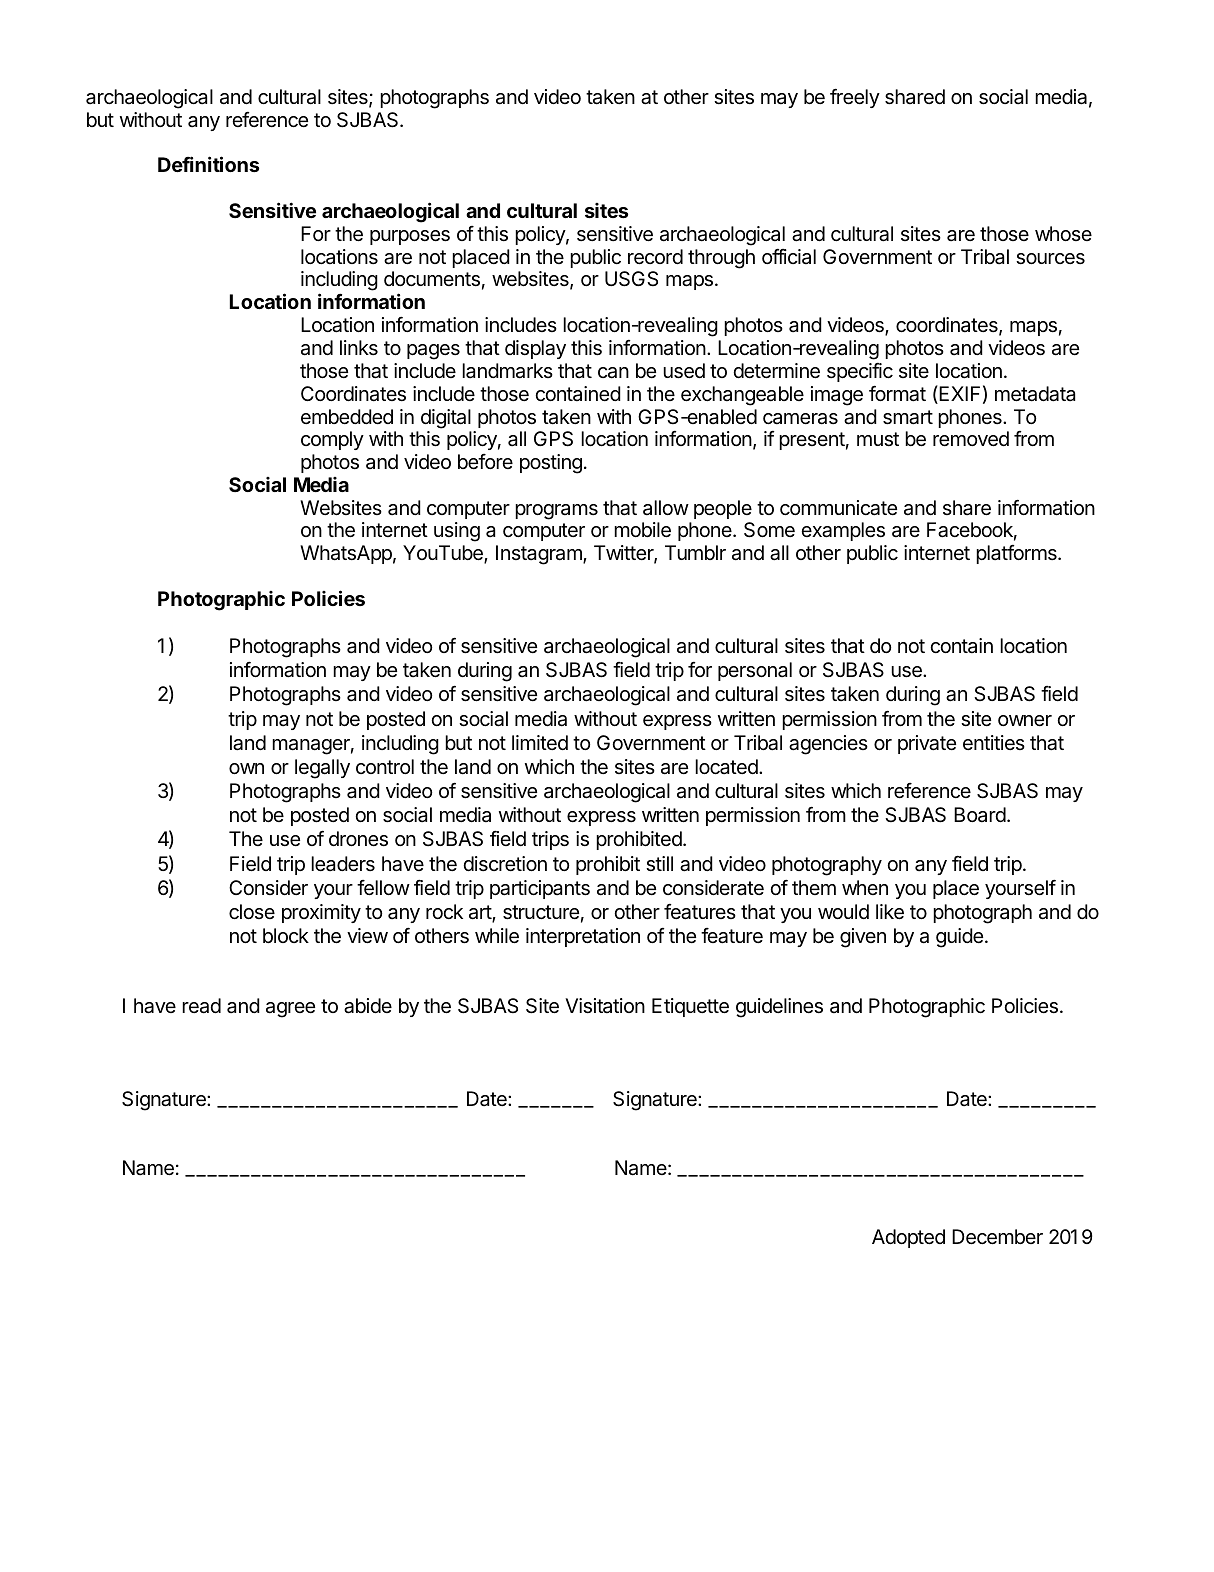  Describe the element at coordinates (208, 164) in the document. I see `Definitions` at that location.
